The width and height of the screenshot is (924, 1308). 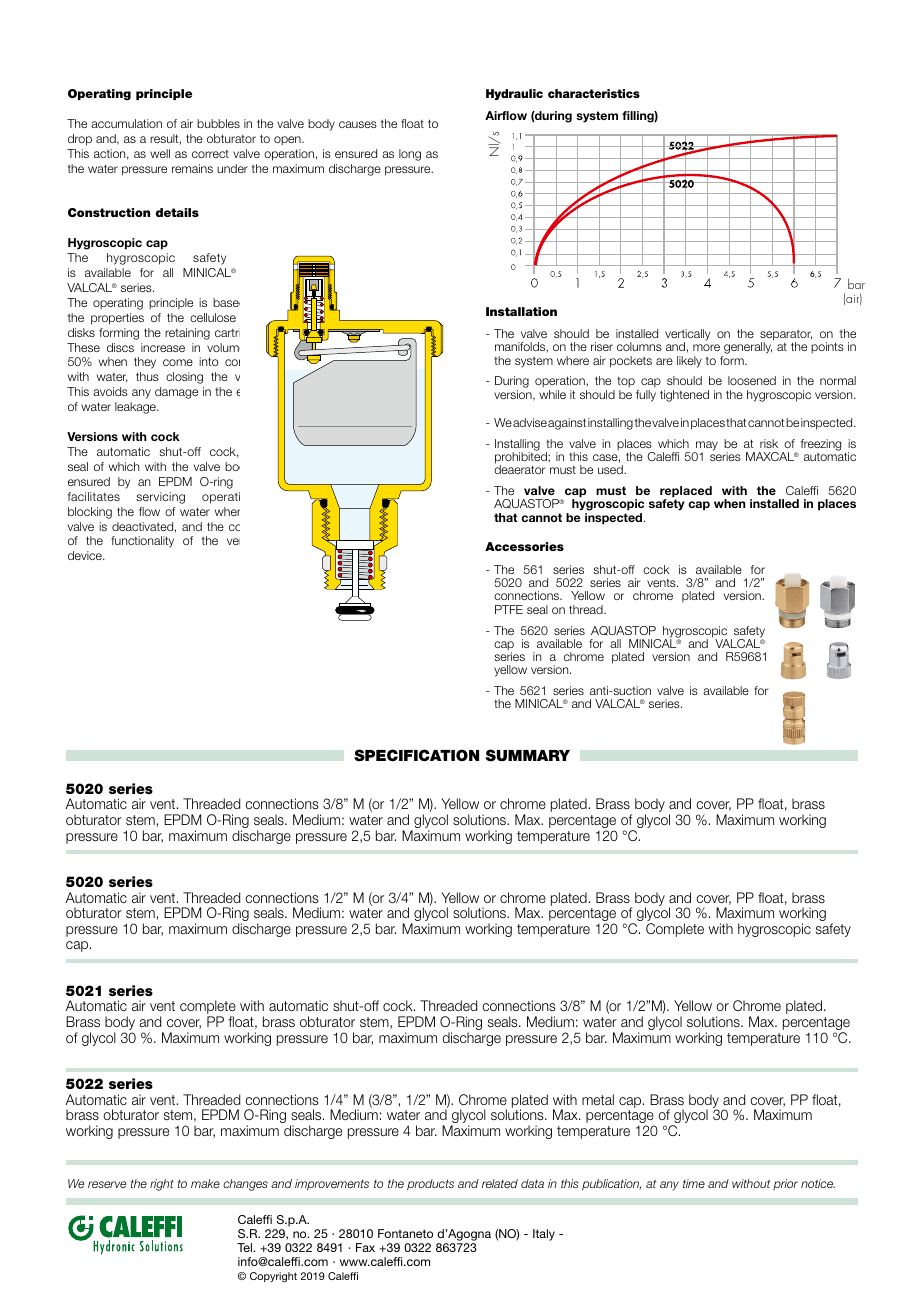 I want to click on functionality, so click(x=142, y=542).
